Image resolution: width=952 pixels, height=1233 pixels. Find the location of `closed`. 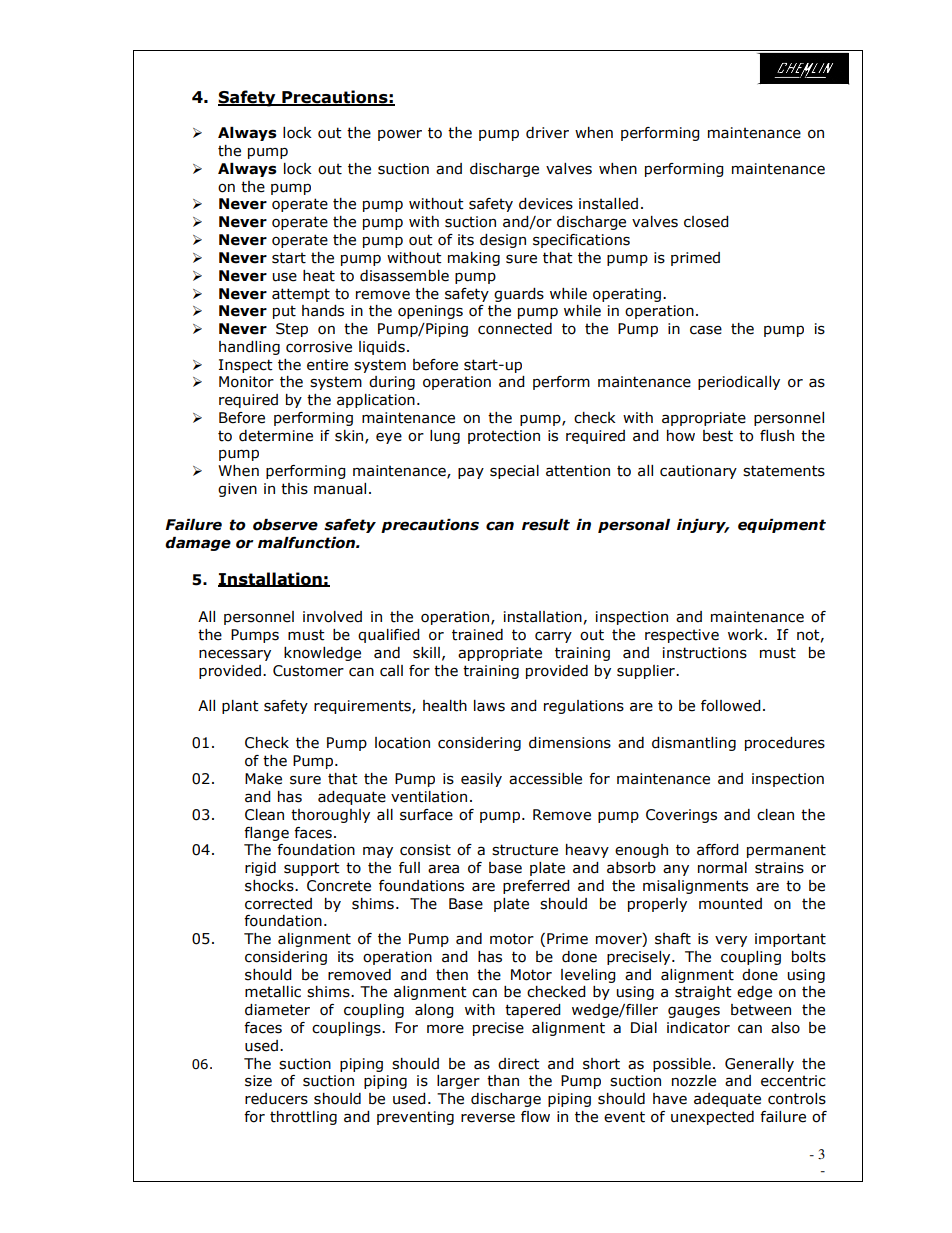

closed is located at coordinates (706, 222).
